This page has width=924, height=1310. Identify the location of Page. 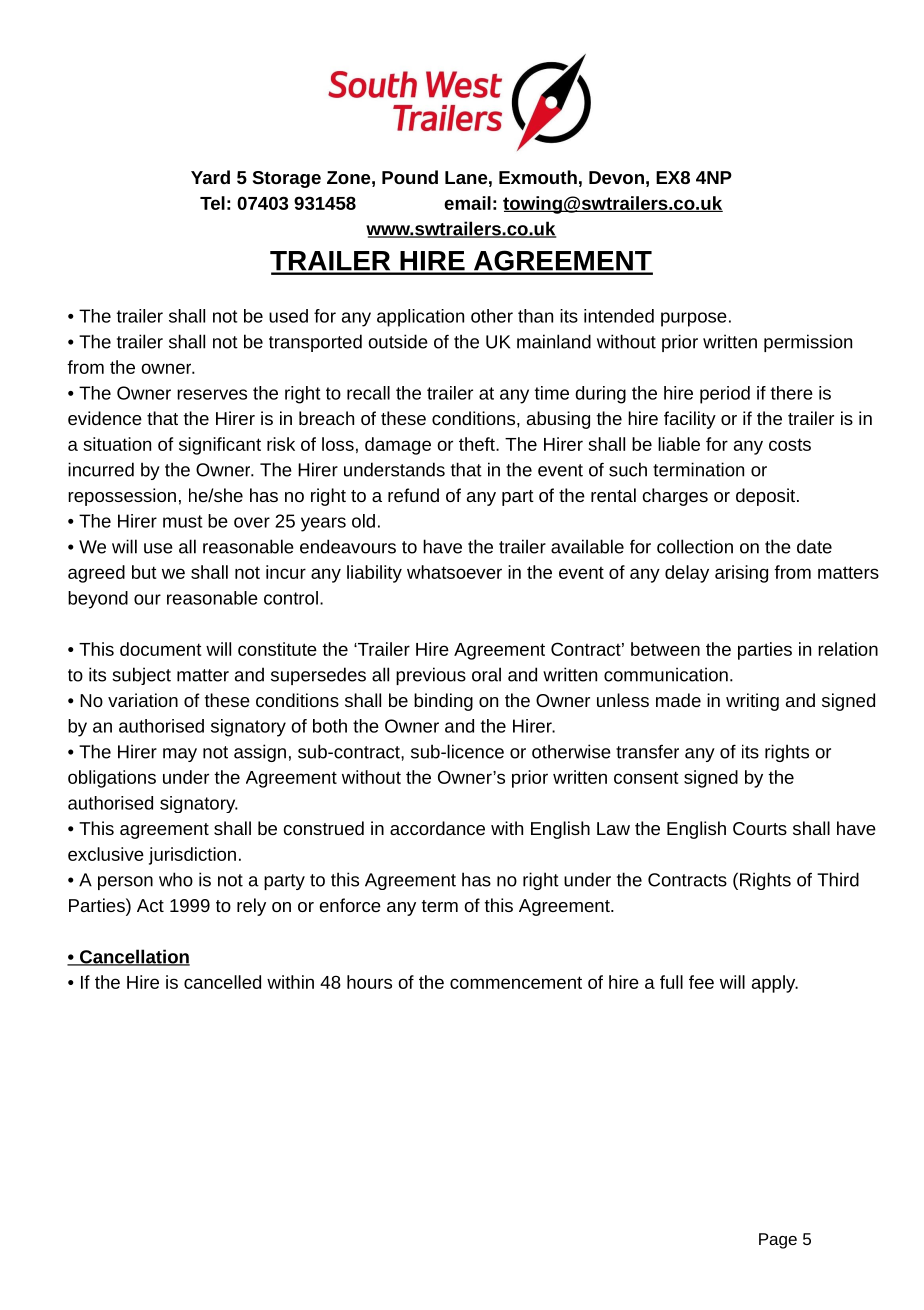
(778, 1241).
